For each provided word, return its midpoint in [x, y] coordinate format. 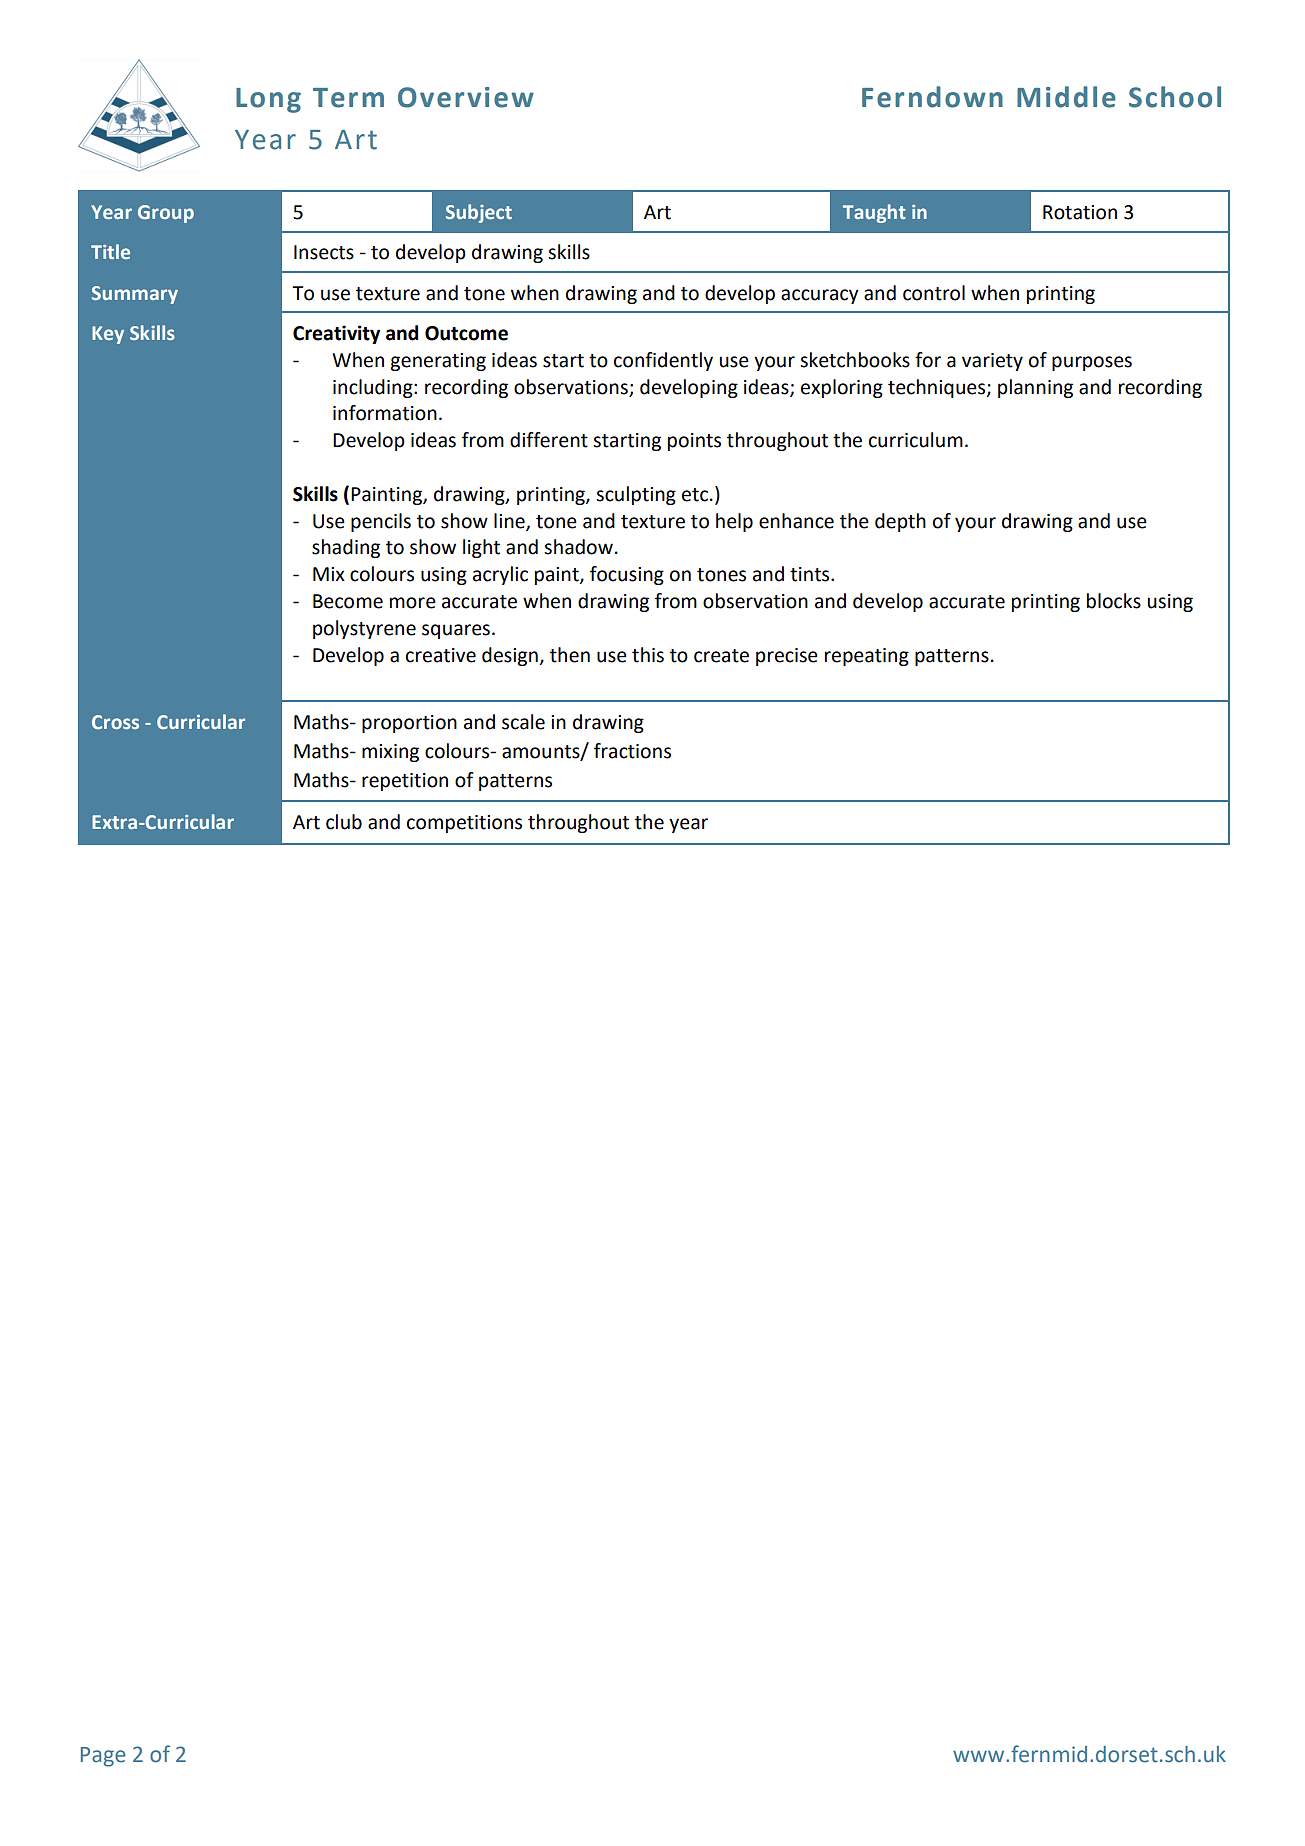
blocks [1114, 601]
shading [346, 548]
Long [268, 100]
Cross [115, 722]
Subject [479, 213]
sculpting [636, 495]
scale [523, 722]
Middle [1066, 97]
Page [103, 1757]
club [344, 822]
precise [787, 657]
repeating [867, 657]
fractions [632, 751]
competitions [464, 824]
